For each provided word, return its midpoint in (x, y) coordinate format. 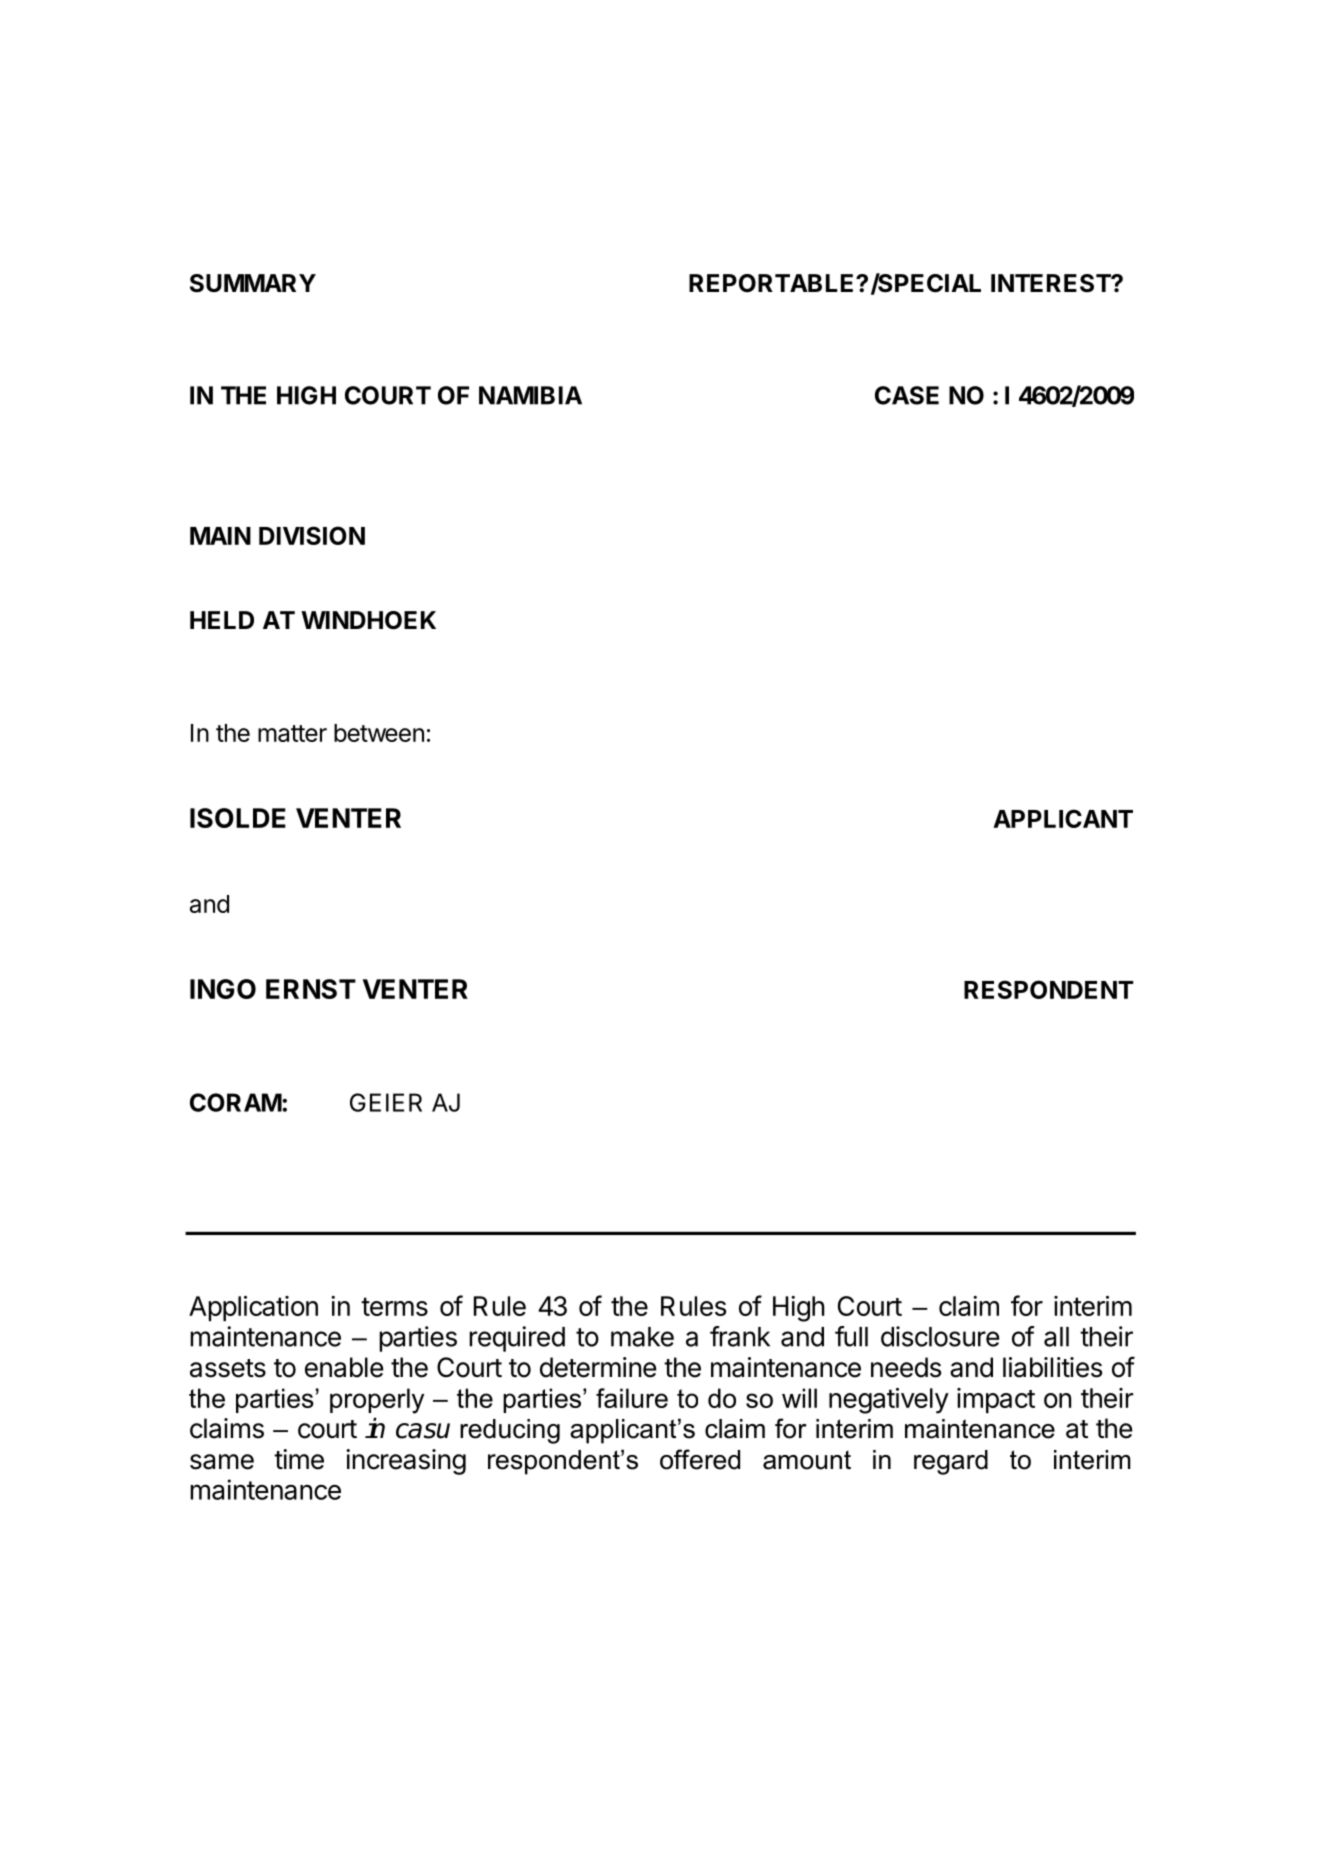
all (1056, 1337)
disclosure (940, 1336)
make (642, 1337)
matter (292, 733)
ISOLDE (238, 818)
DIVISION (312, 535)
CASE (907, 395)
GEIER (386, 1102)
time (299, 1459)
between (379, 733)
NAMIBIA (530, 395)
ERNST (311, 989)
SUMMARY (253, 283)
